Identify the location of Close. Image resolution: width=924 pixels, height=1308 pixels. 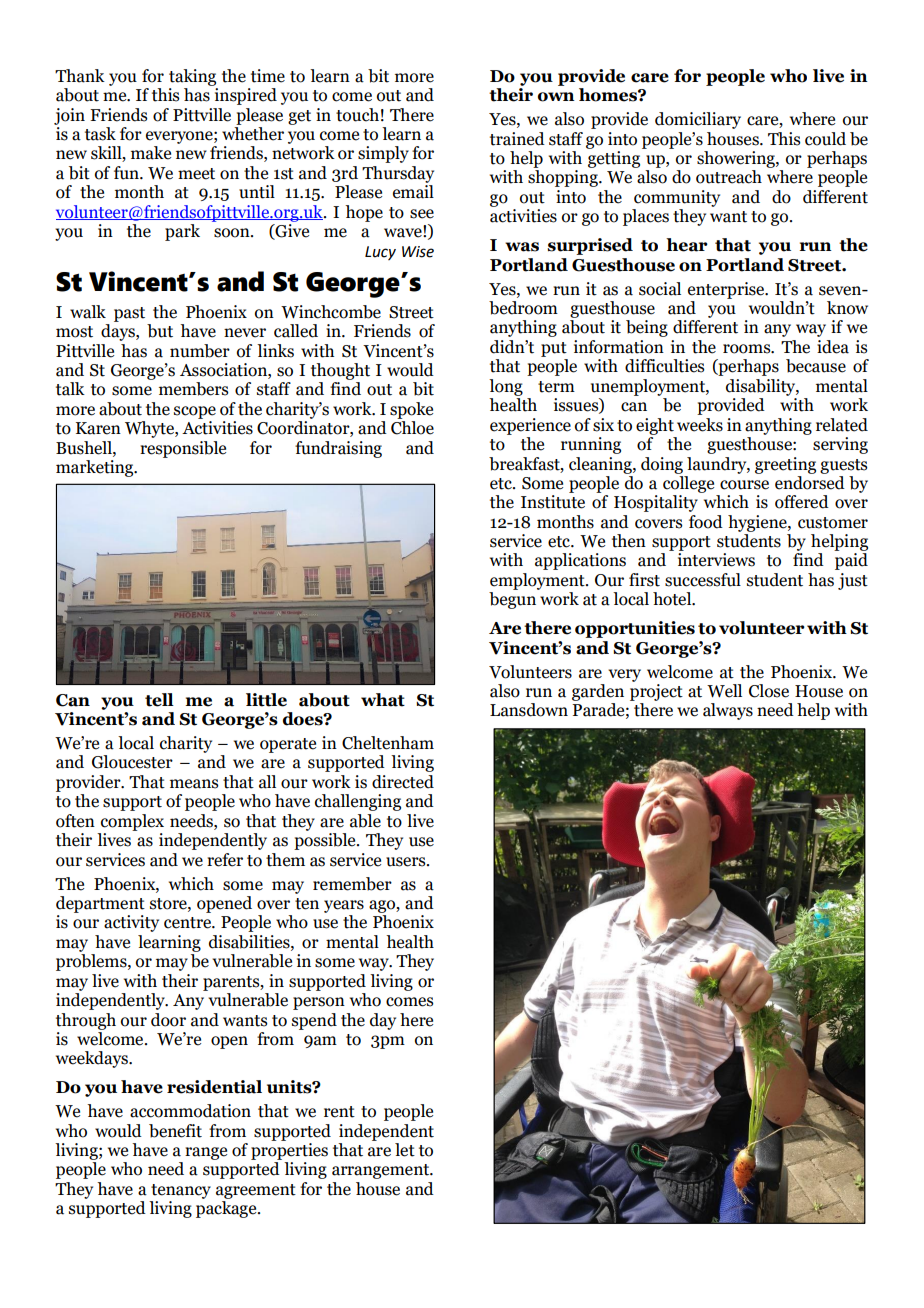
(769, 691).
